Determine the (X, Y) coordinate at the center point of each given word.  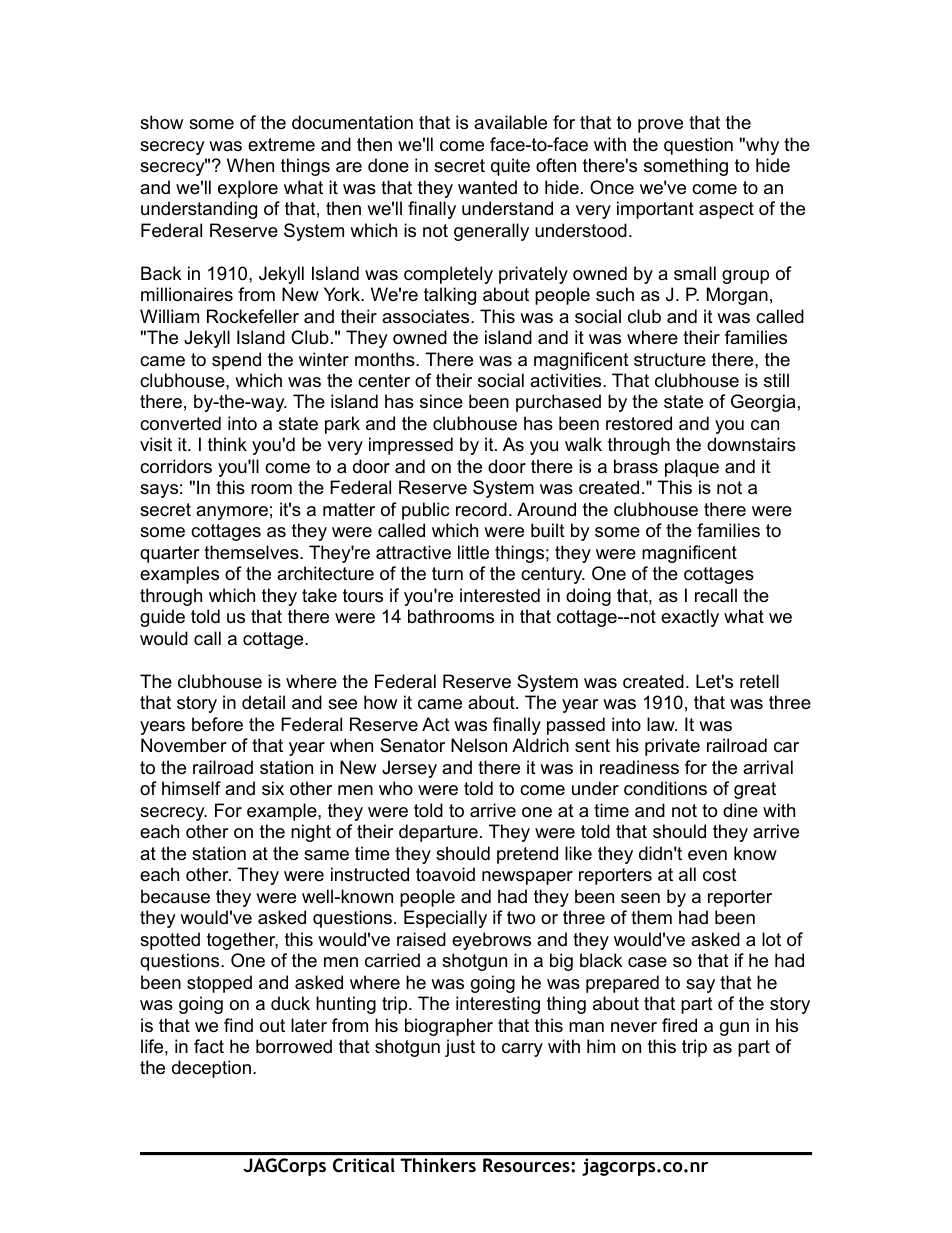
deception (211, 1069)
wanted (487, 187)
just (460, 1048)
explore (248, 189)
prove (660, 126)
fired (679, 1025)
